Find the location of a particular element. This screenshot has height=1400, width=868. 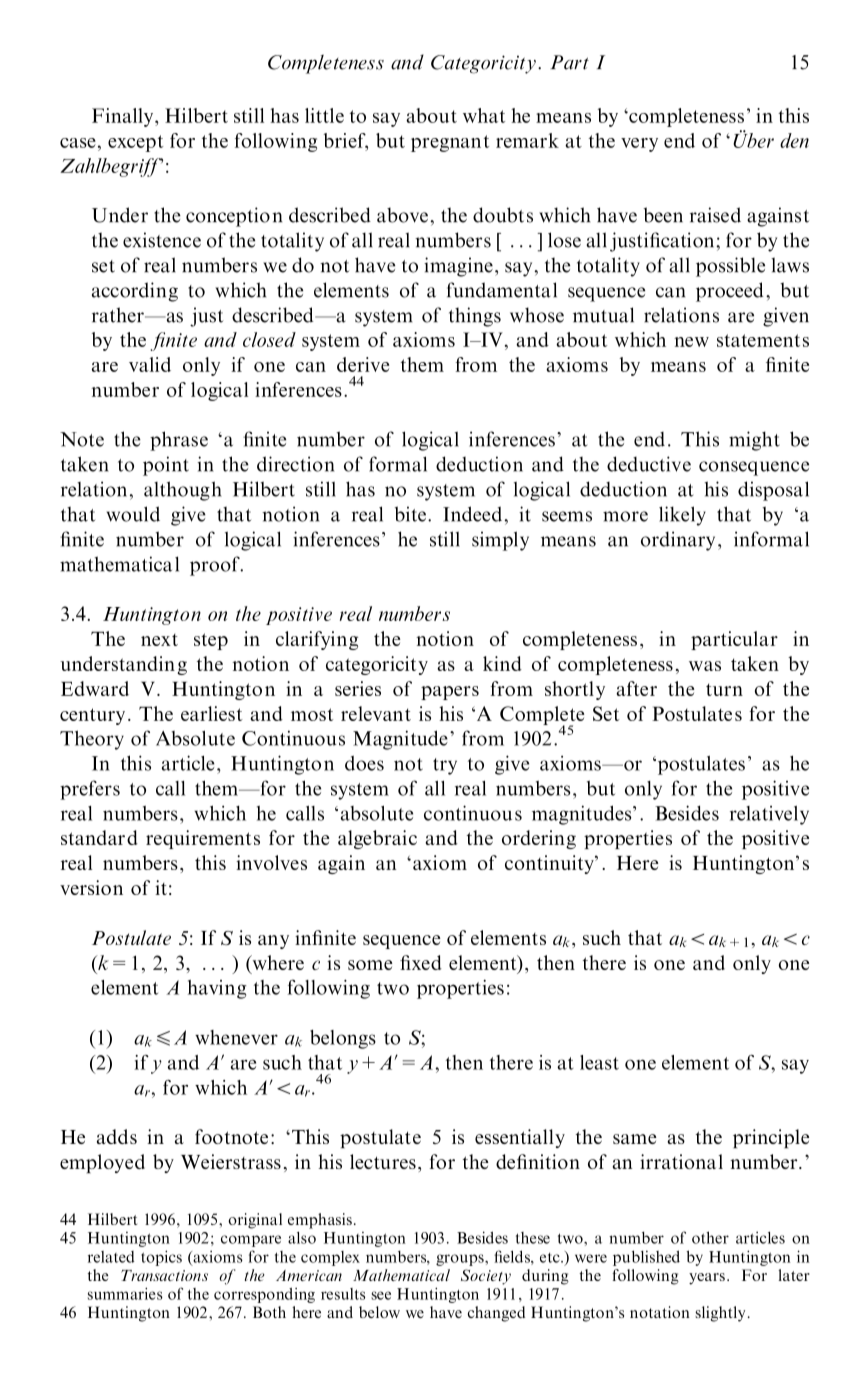

turn is located at coordinates (724, 689).
